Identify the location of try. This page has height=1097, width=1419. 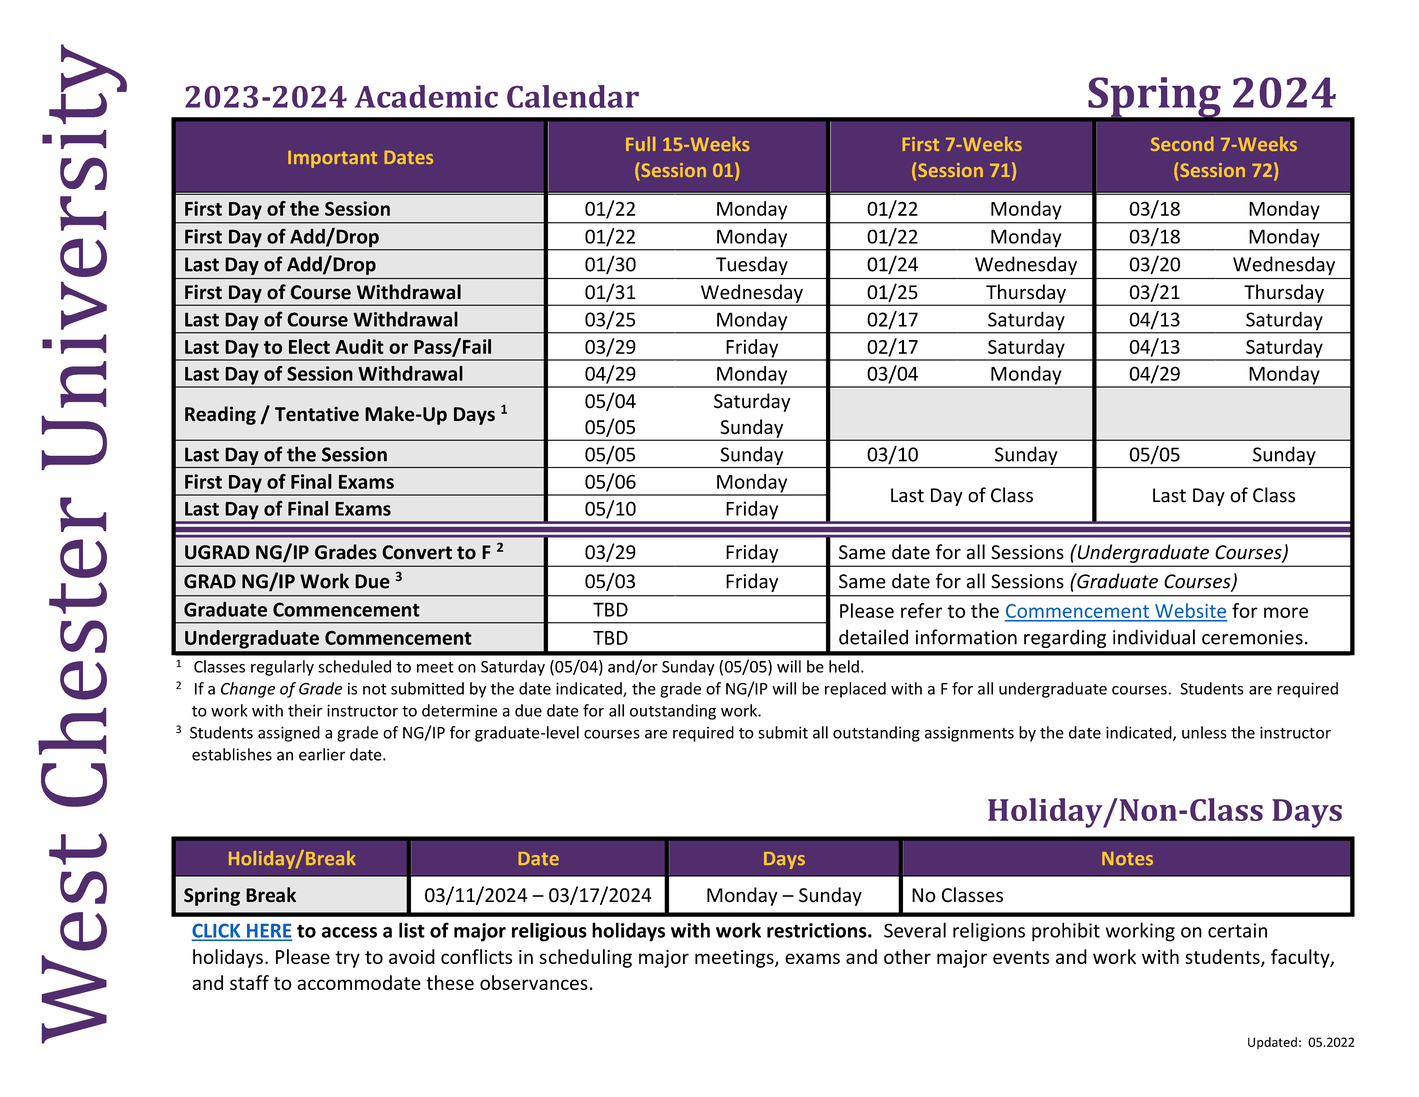
(347, 959).
